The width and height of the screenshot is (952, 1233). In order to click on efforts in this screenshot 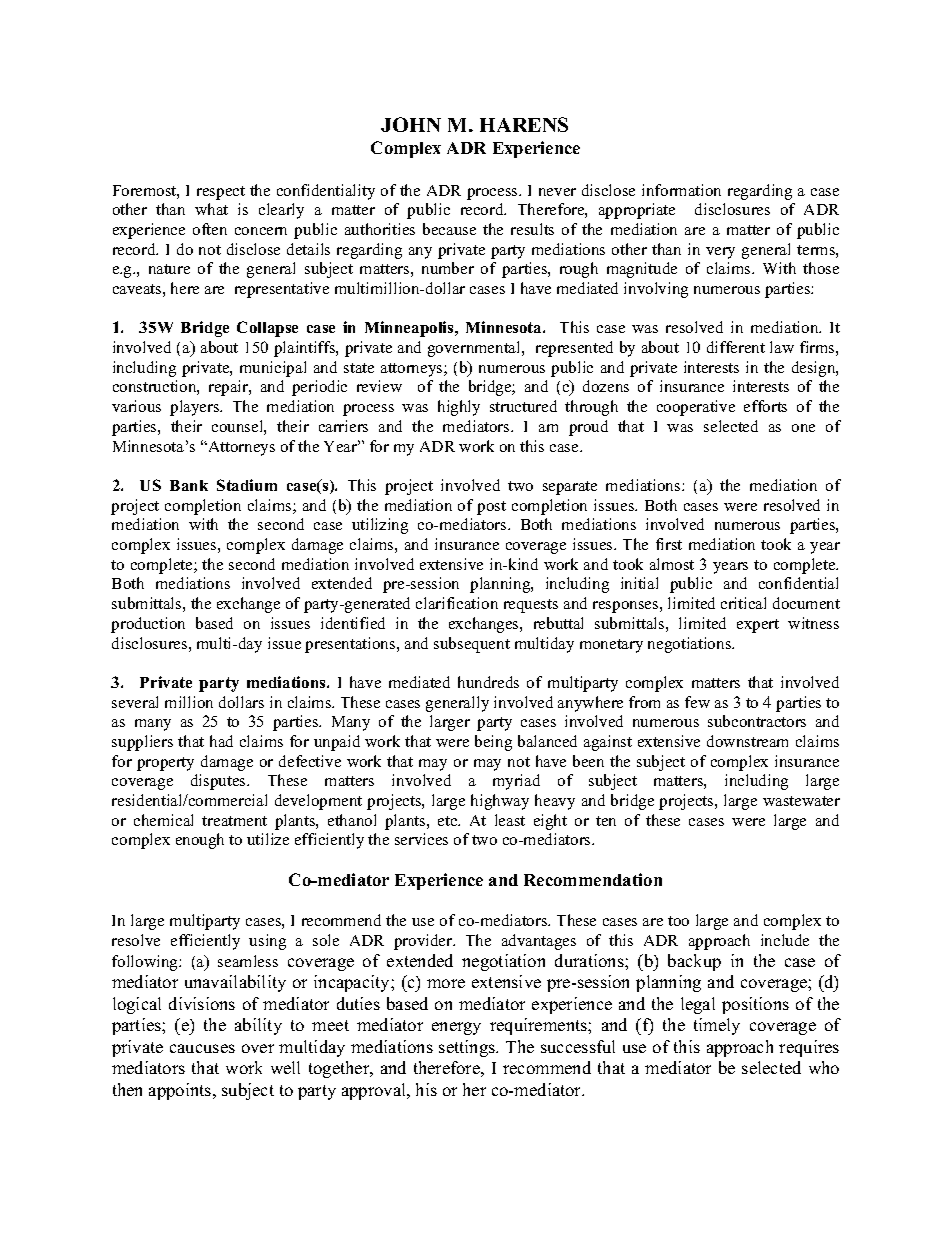, I will do `click(765, 406)`.
